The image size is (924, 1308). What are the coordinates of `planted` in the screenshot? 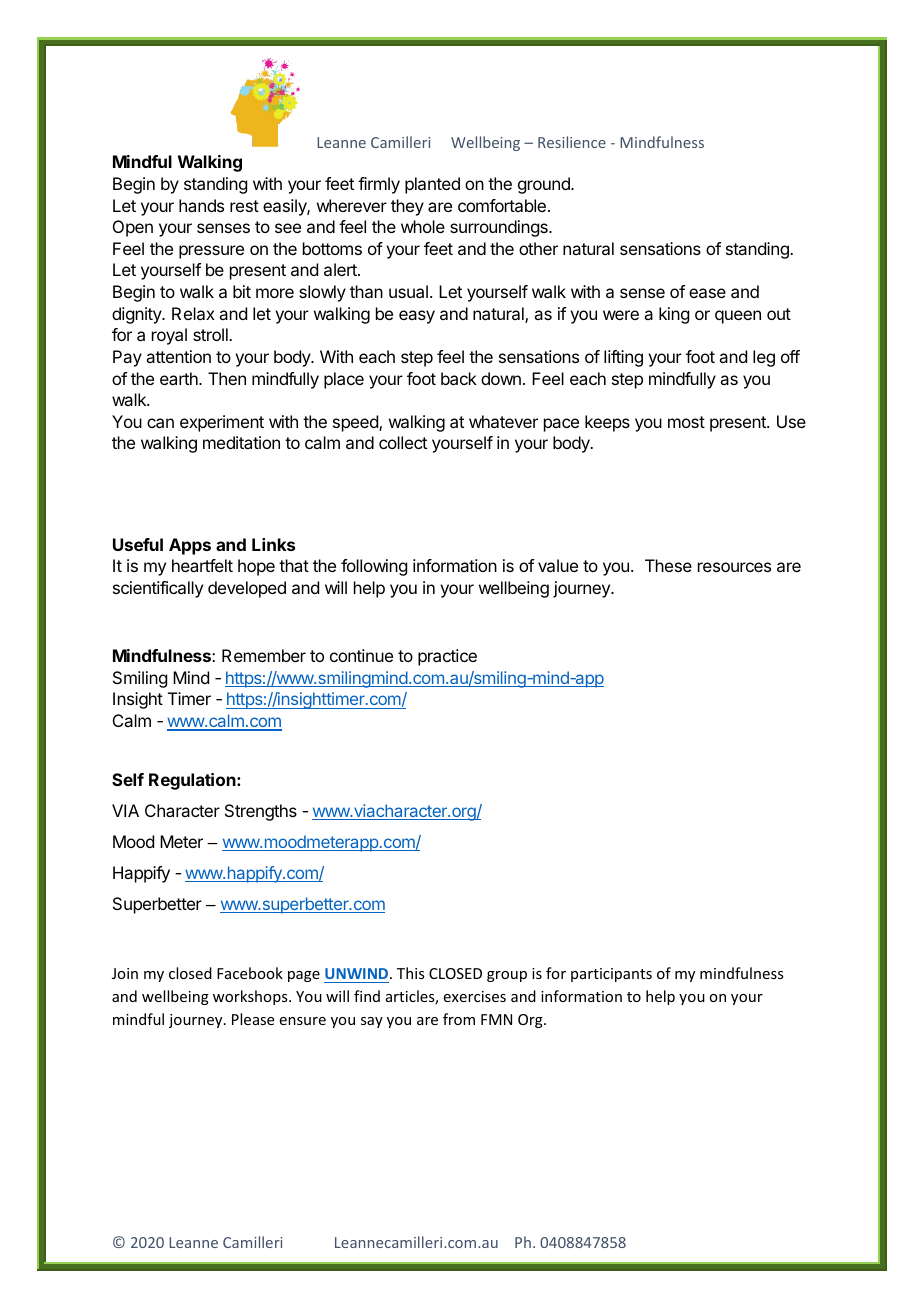 It's located at (432, 185).
